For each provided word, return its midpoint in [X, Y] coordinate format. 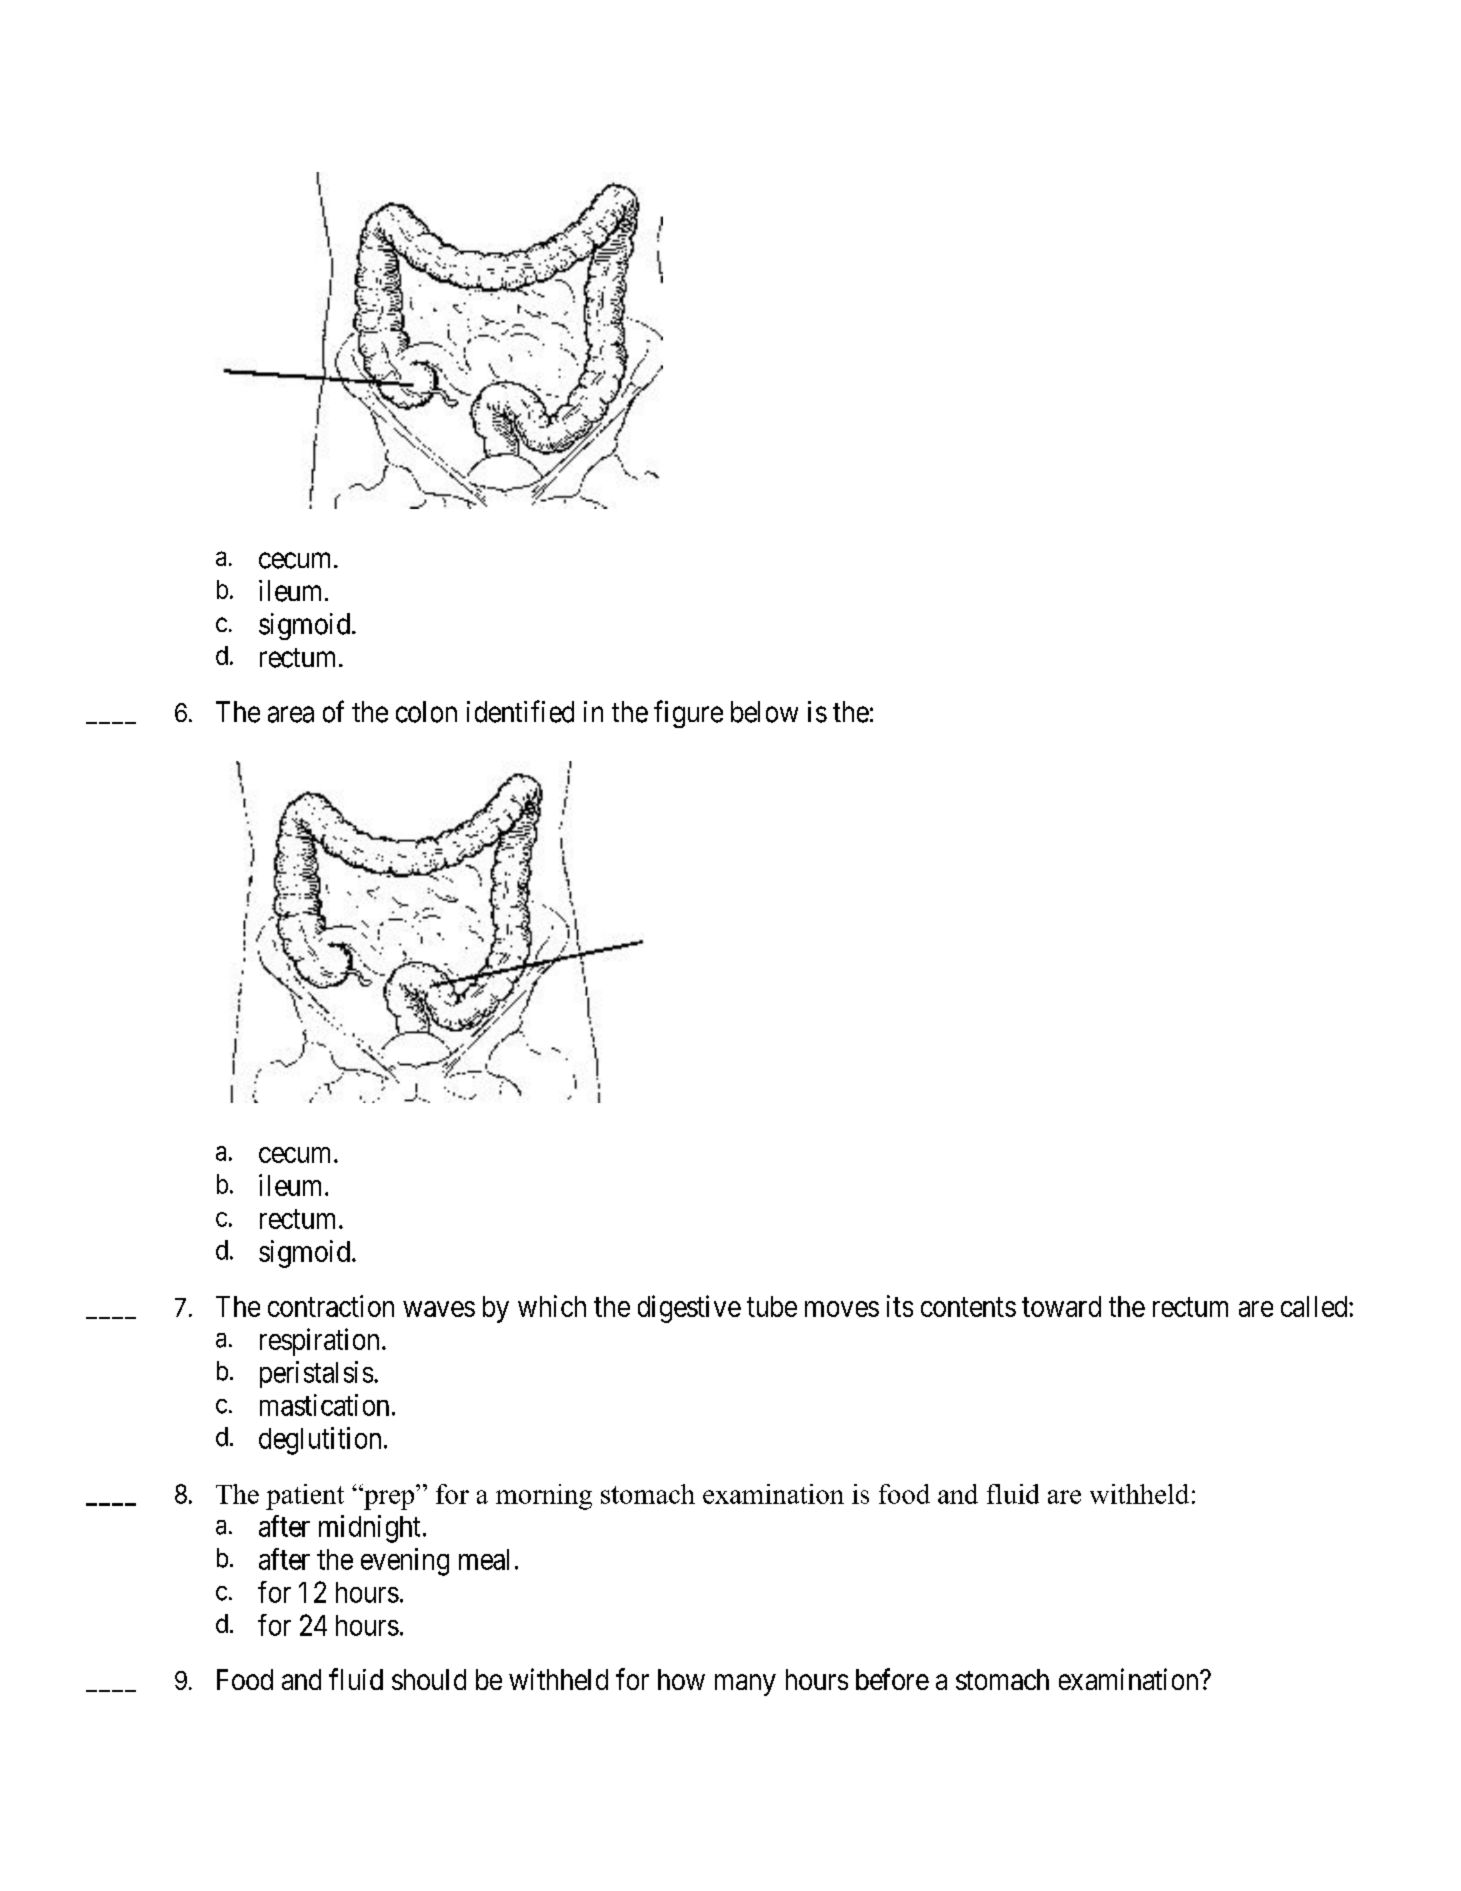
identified [520, 711]
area [291, 714]
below [764, 712]
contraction [331, 1306]
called [1315, 1306]
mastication [324, 1405]
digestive [689, 1309]
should [429, 1679]
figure [688, 714]
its [900, 1306]
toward [1061, 1306]
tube [772, 1306]
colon [426, 712]
